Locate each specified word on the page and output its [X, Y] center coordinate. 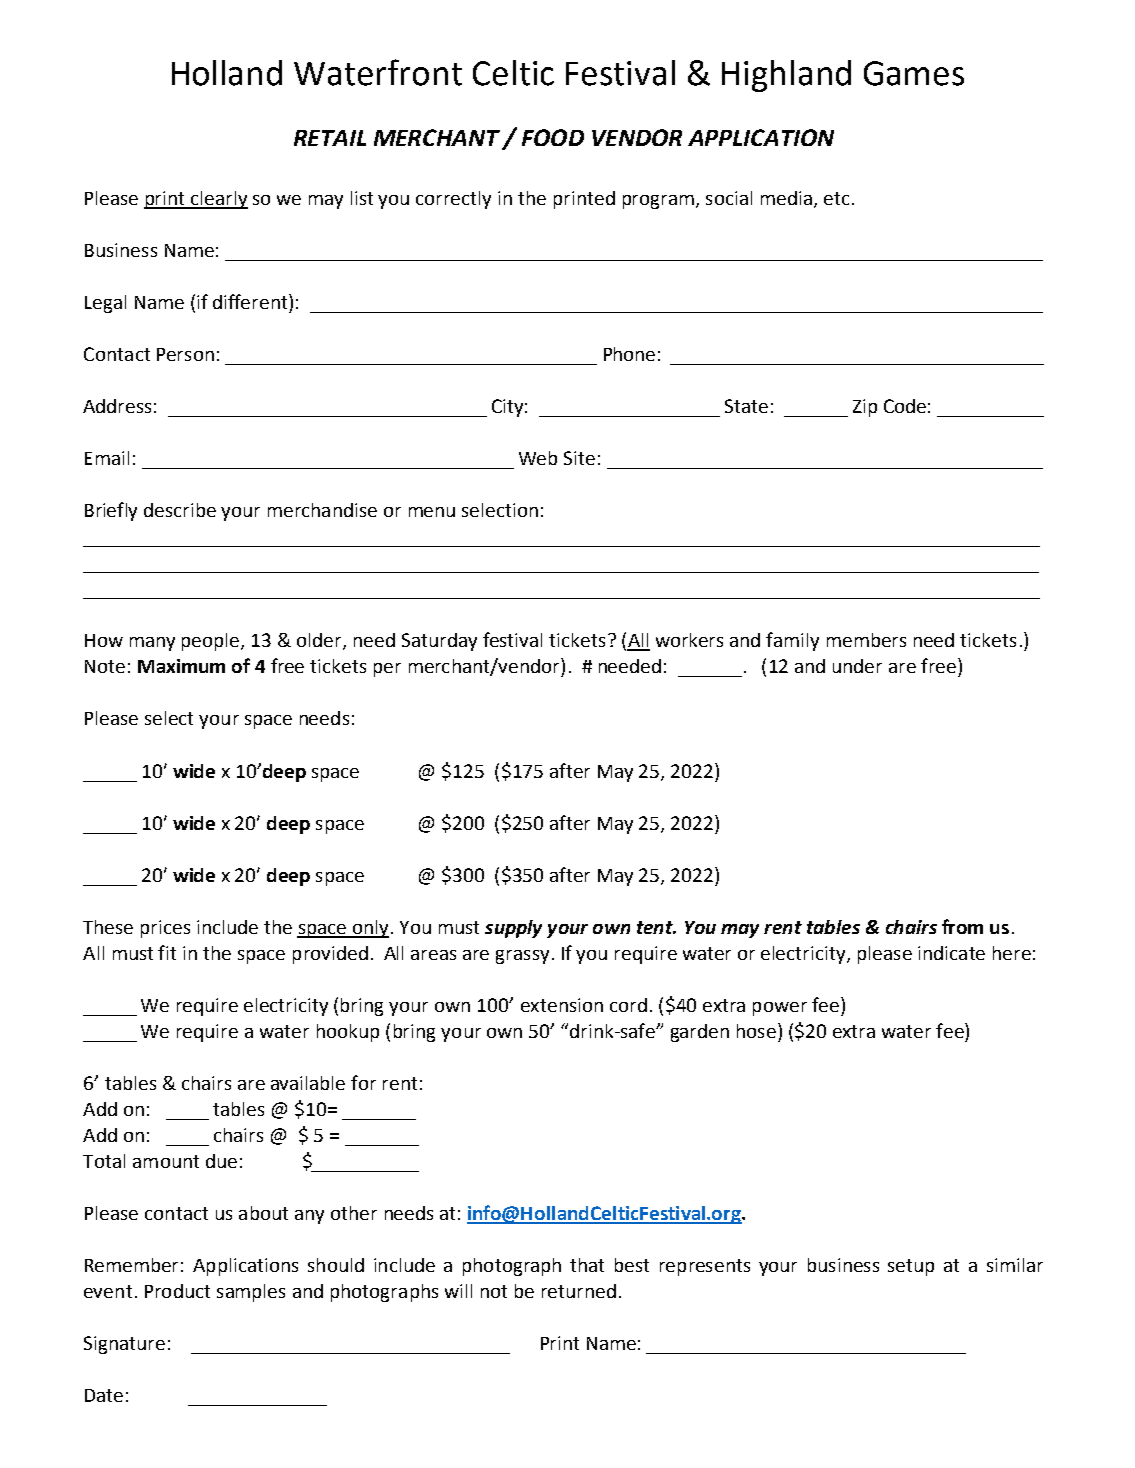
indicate [951, 953]
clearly [218, 200]
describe [180, 510]
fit [167, 952]
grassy [522, 957]
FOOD [553, 137]
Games [914, 73]
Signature [124, 1345]
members [866, 640]
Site [579, 458]
